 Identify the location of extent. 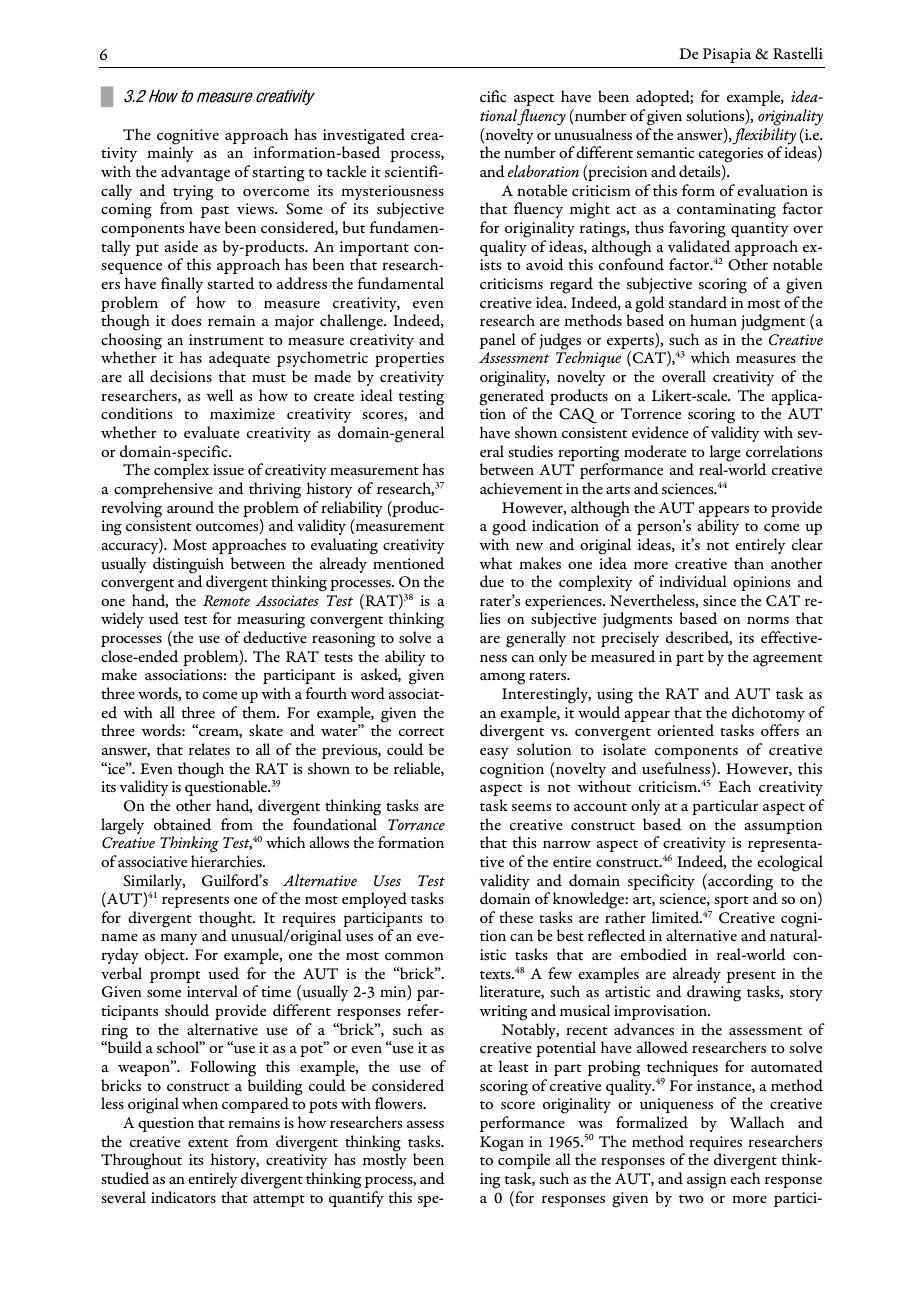
(208, 1143).
